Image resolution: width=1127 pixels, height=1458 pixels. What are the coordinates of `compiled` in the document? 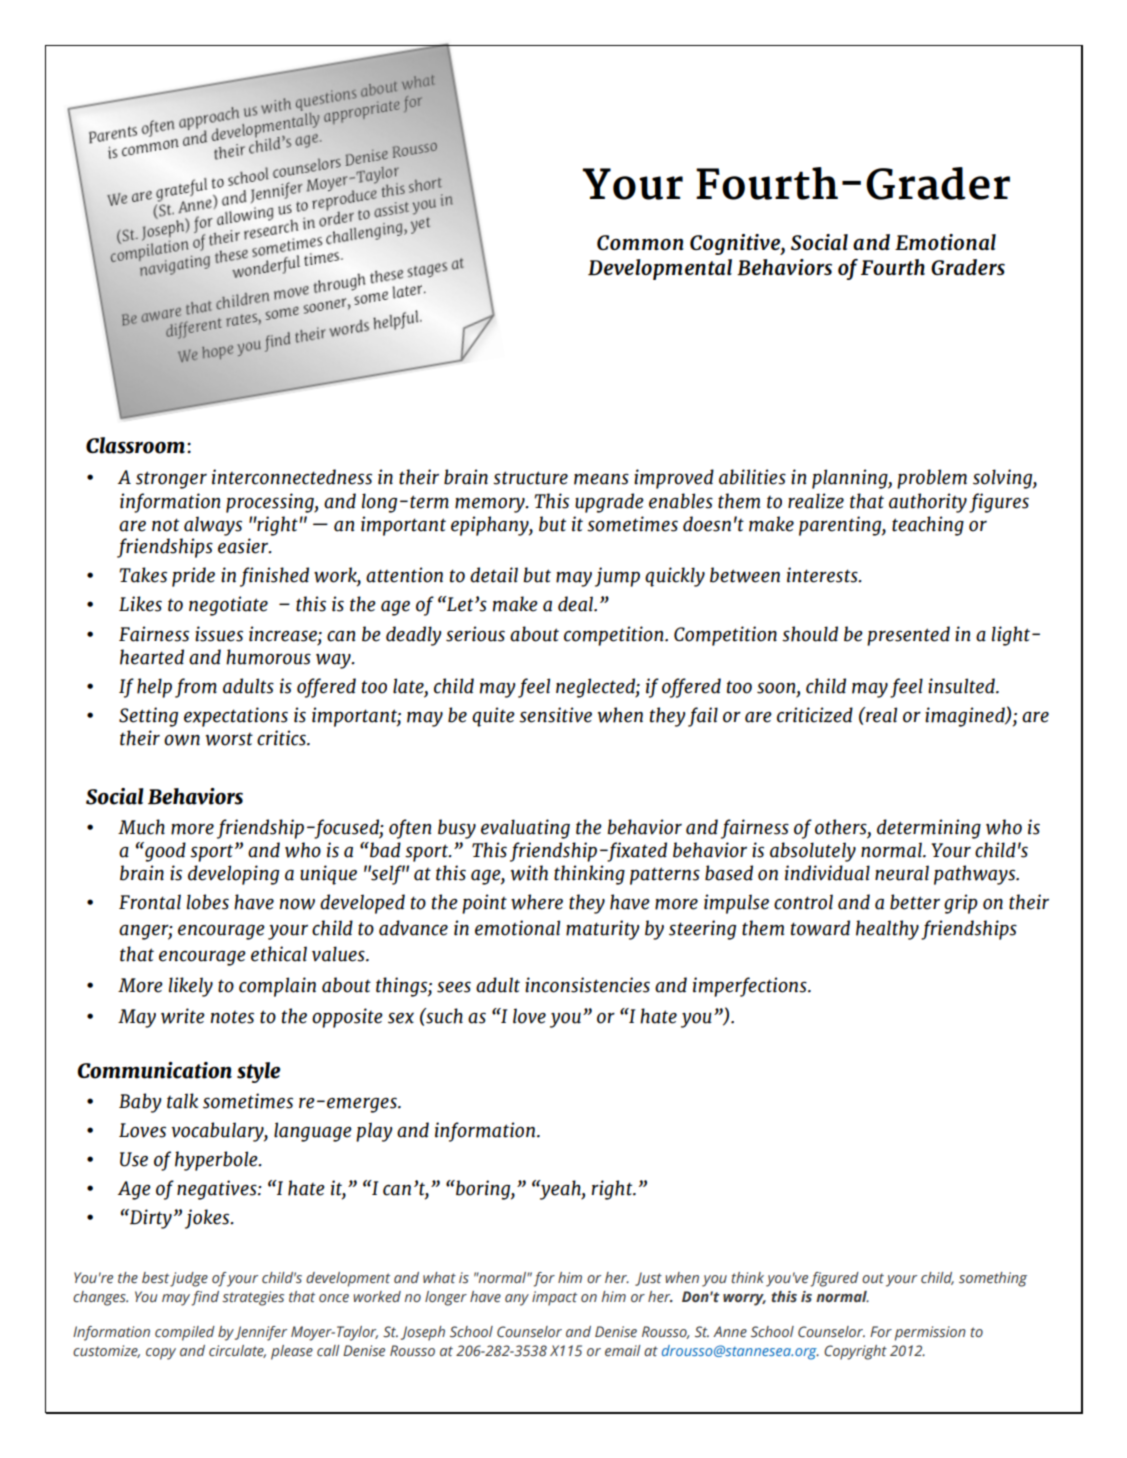 It's located at (185, 1333).
